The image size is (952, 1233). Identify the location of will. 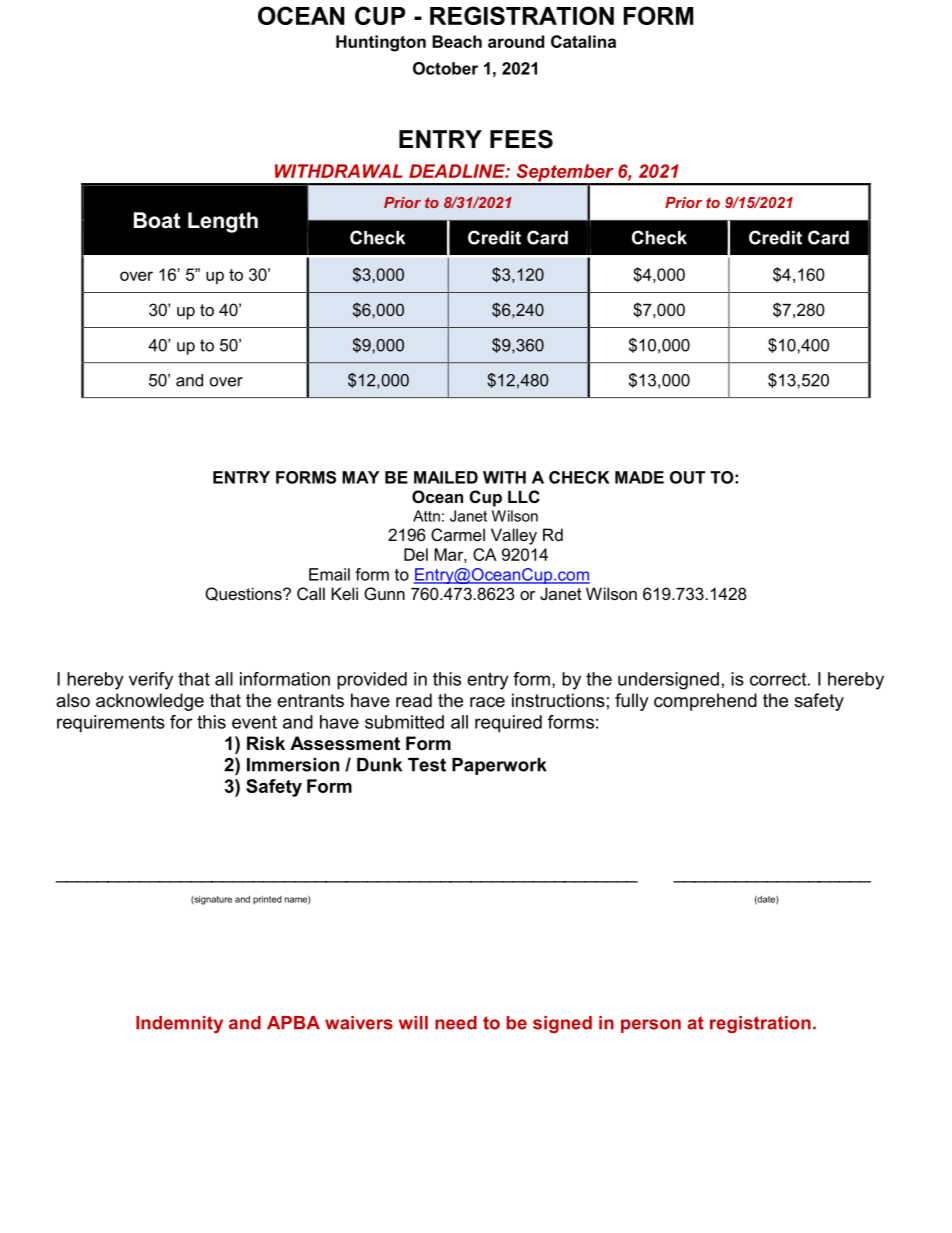
(413, 1022).
